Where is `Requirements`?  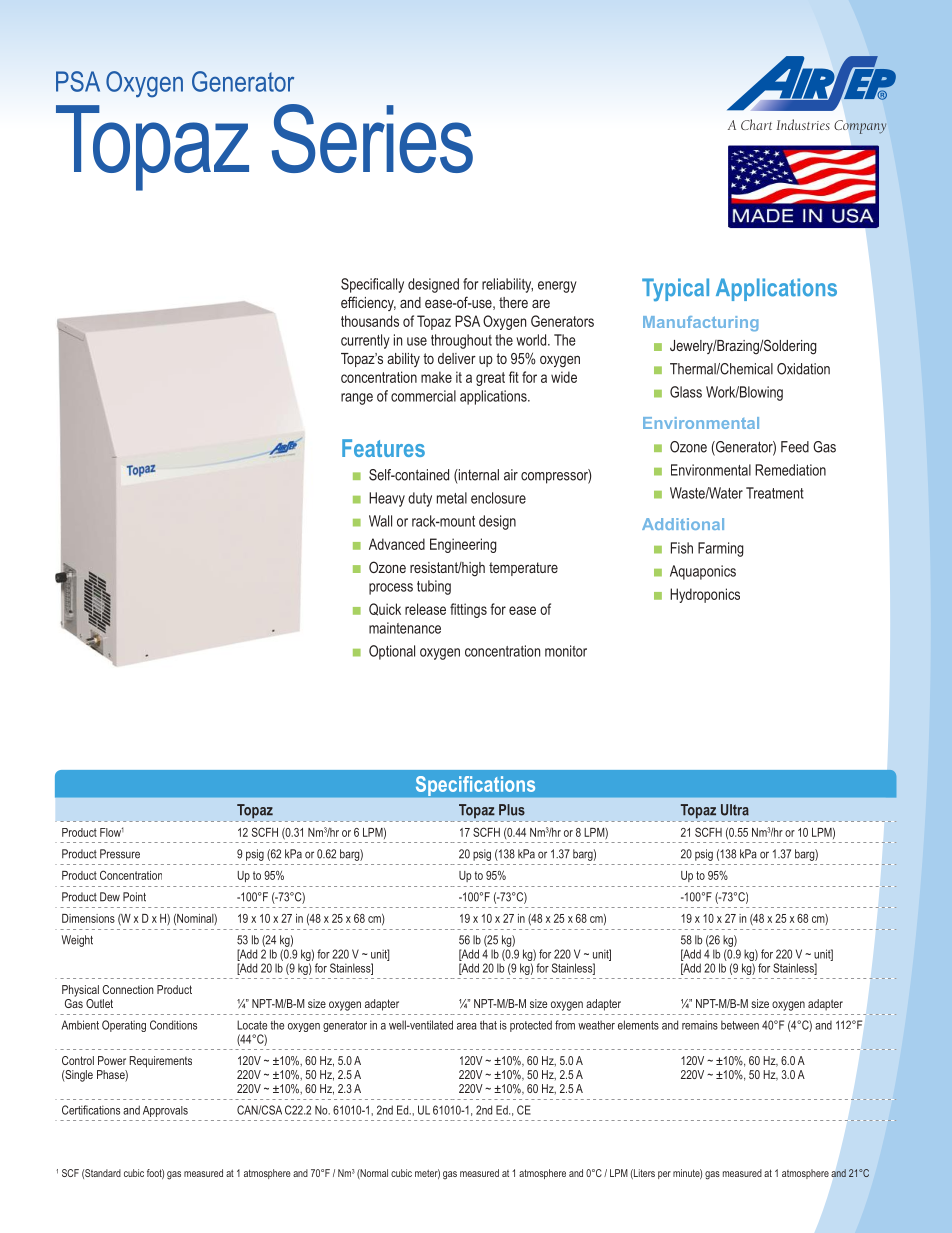 Requirements is located at coordinates (160, 1062).
